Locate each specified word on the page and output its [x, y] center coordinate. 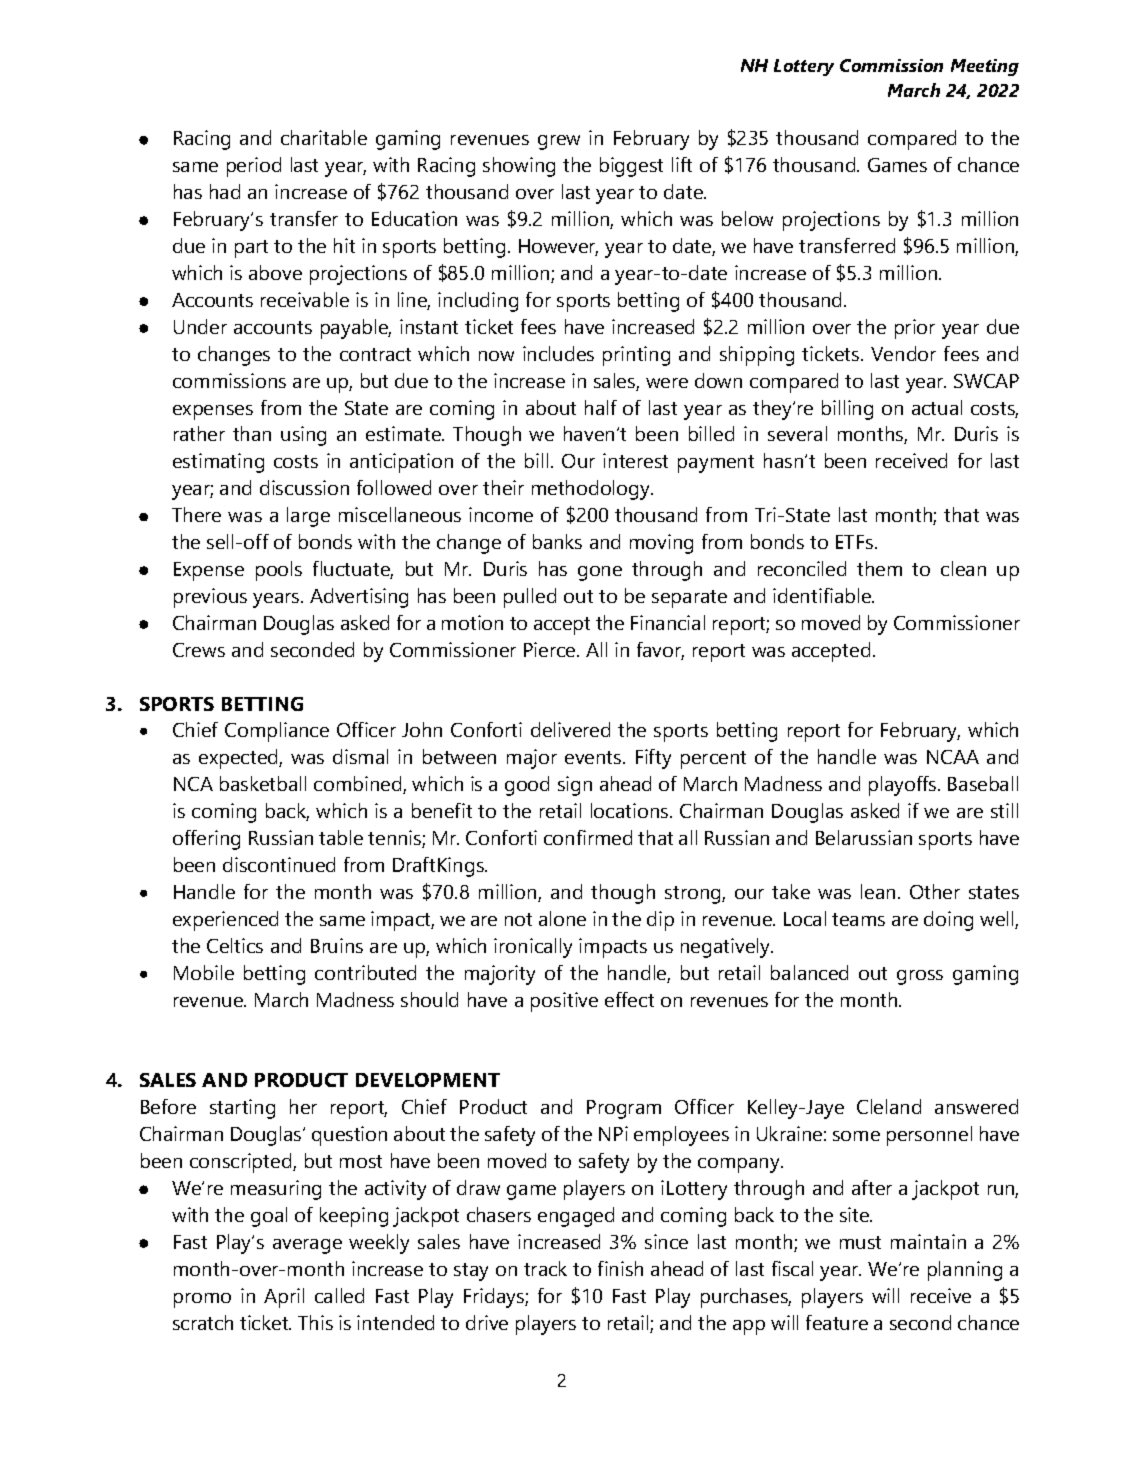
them [879, 568]
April [284, 1298]
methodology [592, 490]
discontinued [279, 864]
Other [935, 891]
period [254, 167]
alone [562, 918]
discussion [304, 487]
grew [559, 142]
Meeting [985, 67]
